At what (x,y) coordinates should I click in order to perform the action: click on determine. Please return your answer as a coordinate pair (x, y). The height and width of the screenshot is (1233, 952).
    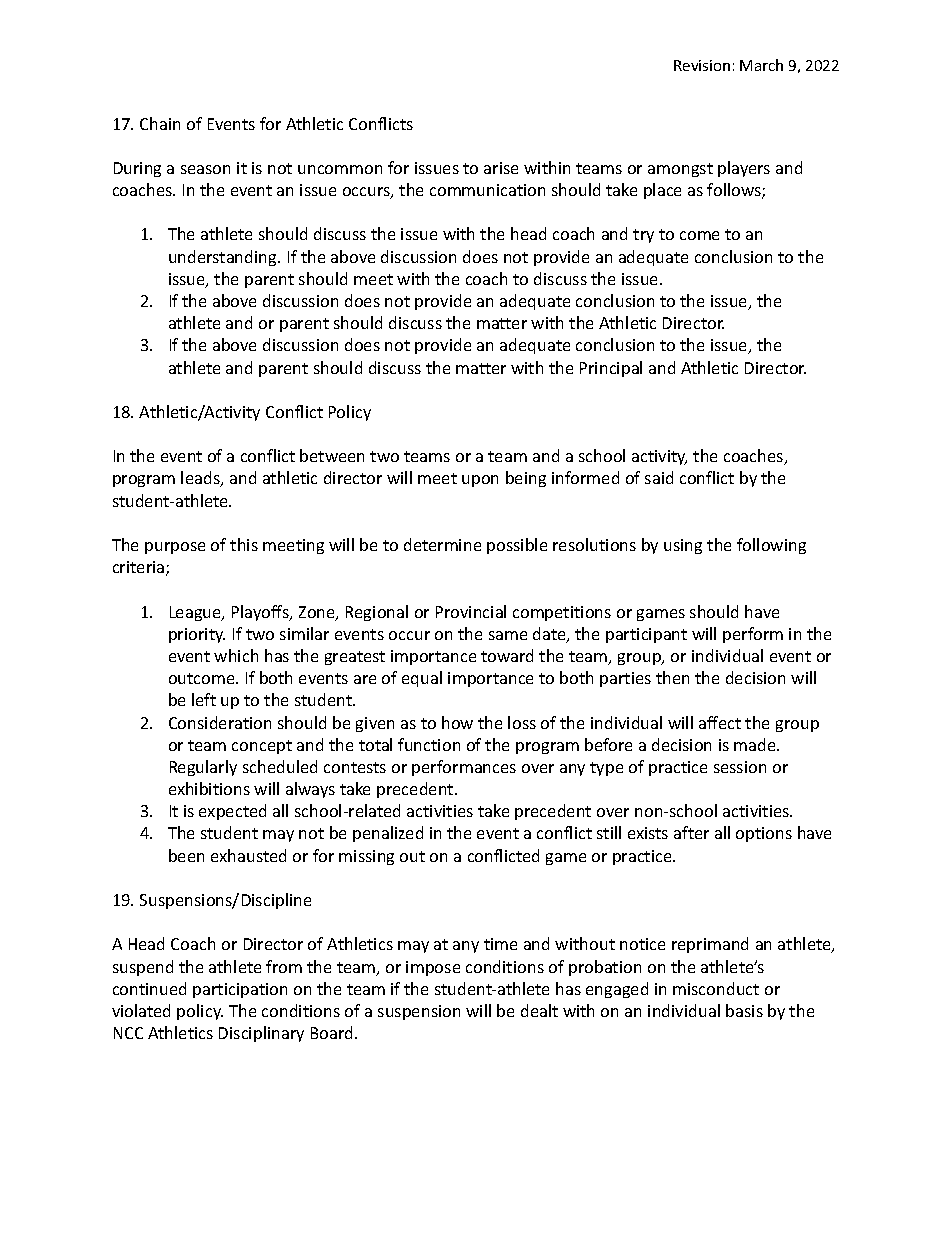
    Looking at the image, I should click on (442, 544).
